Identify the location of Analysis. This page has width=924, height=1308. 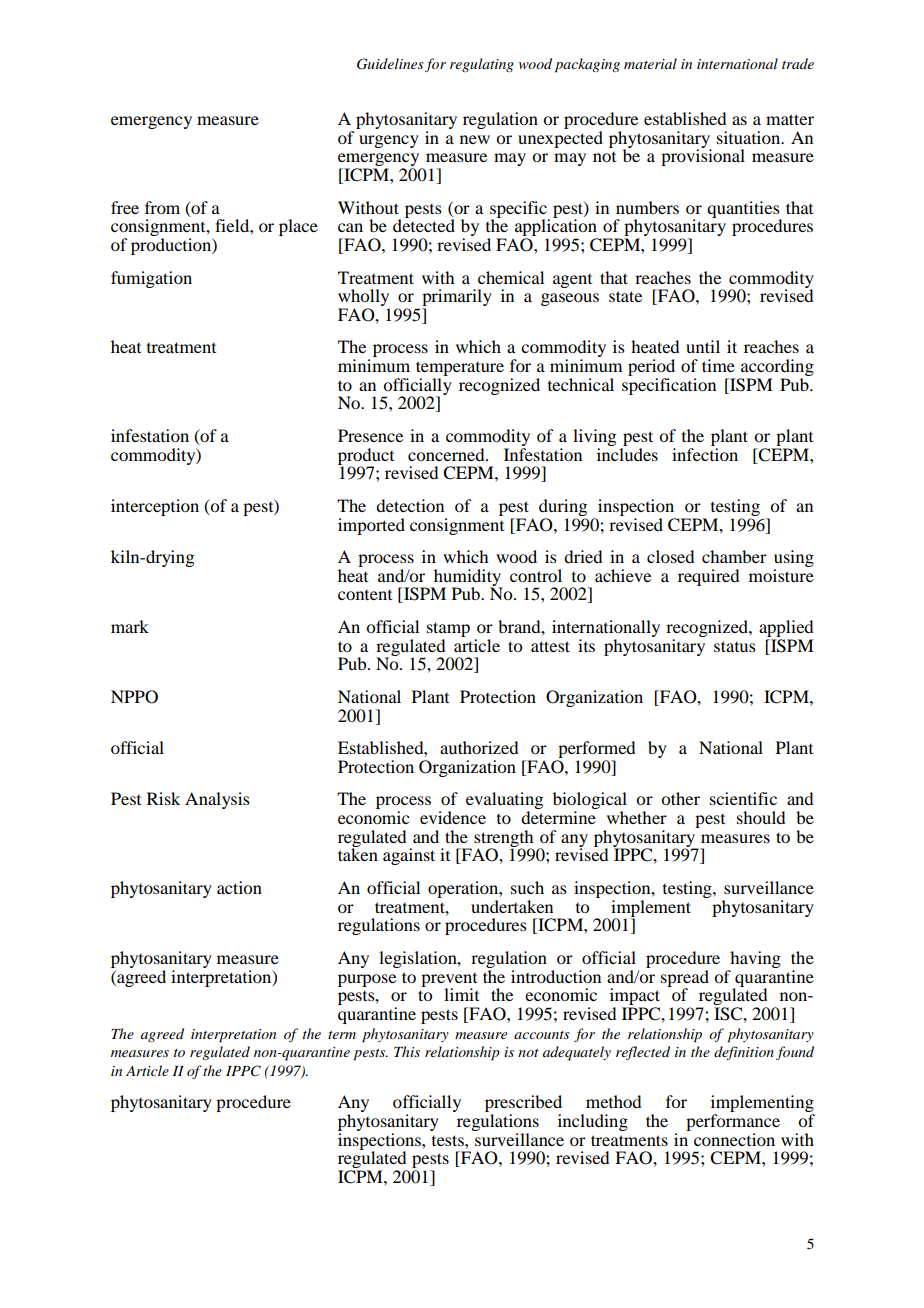
(217, 800).
